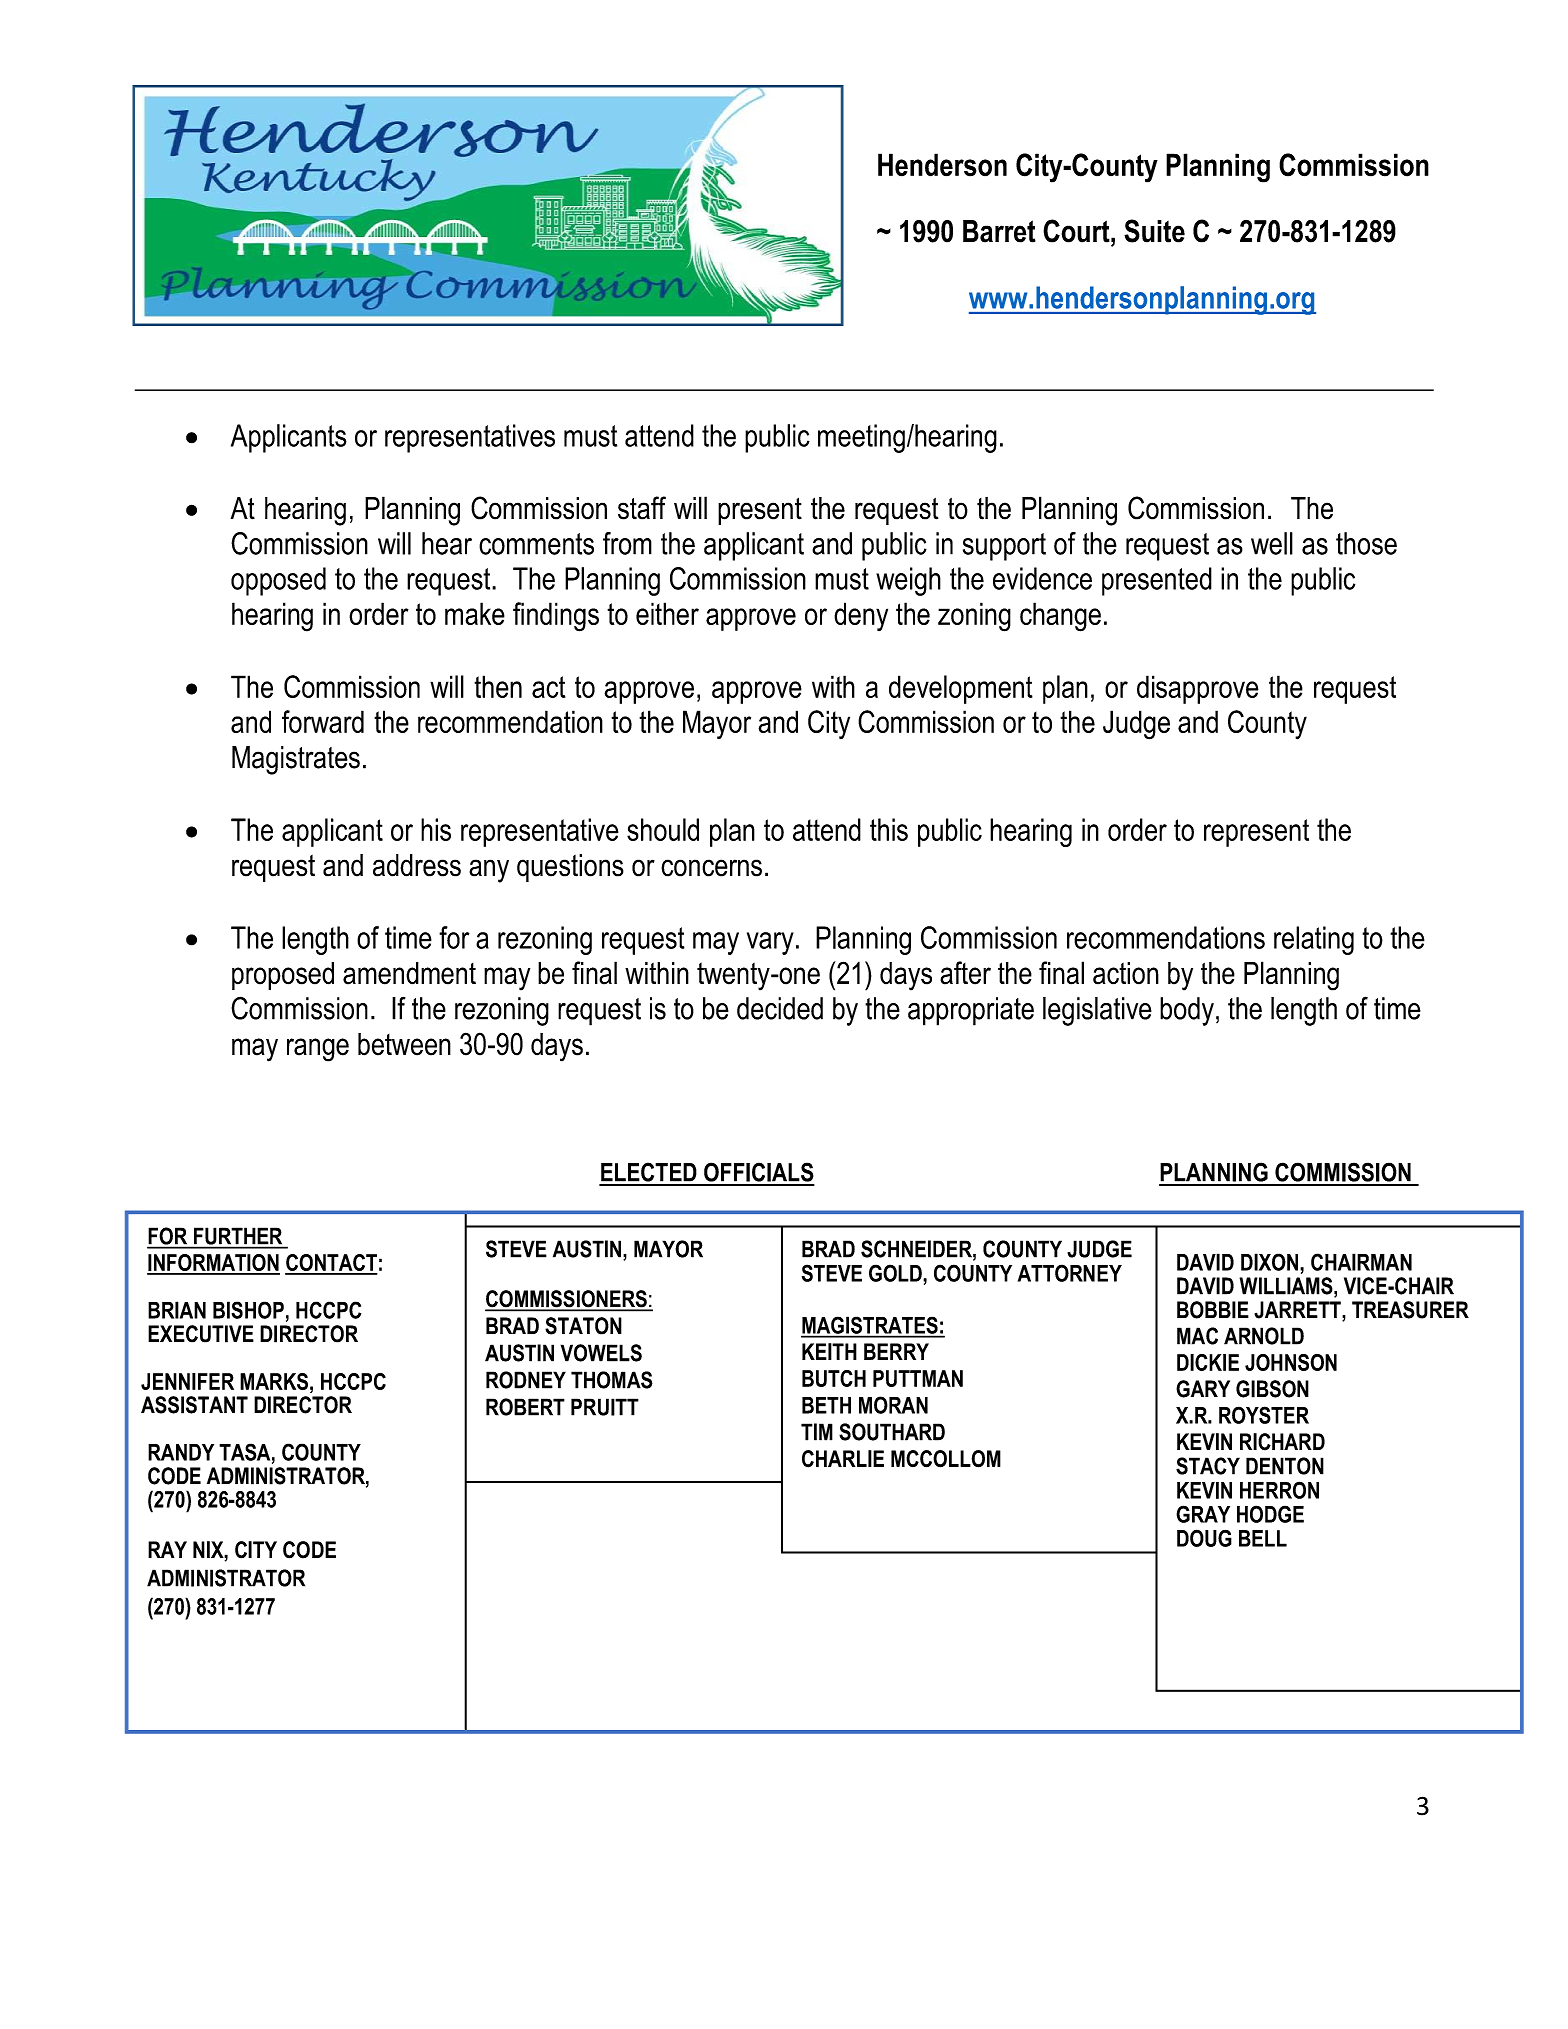 The width and height of the screenshot is (1568, 2029). Describe the element at coordinates (318, 1050) in the screenshot. I see `range` at that location.
